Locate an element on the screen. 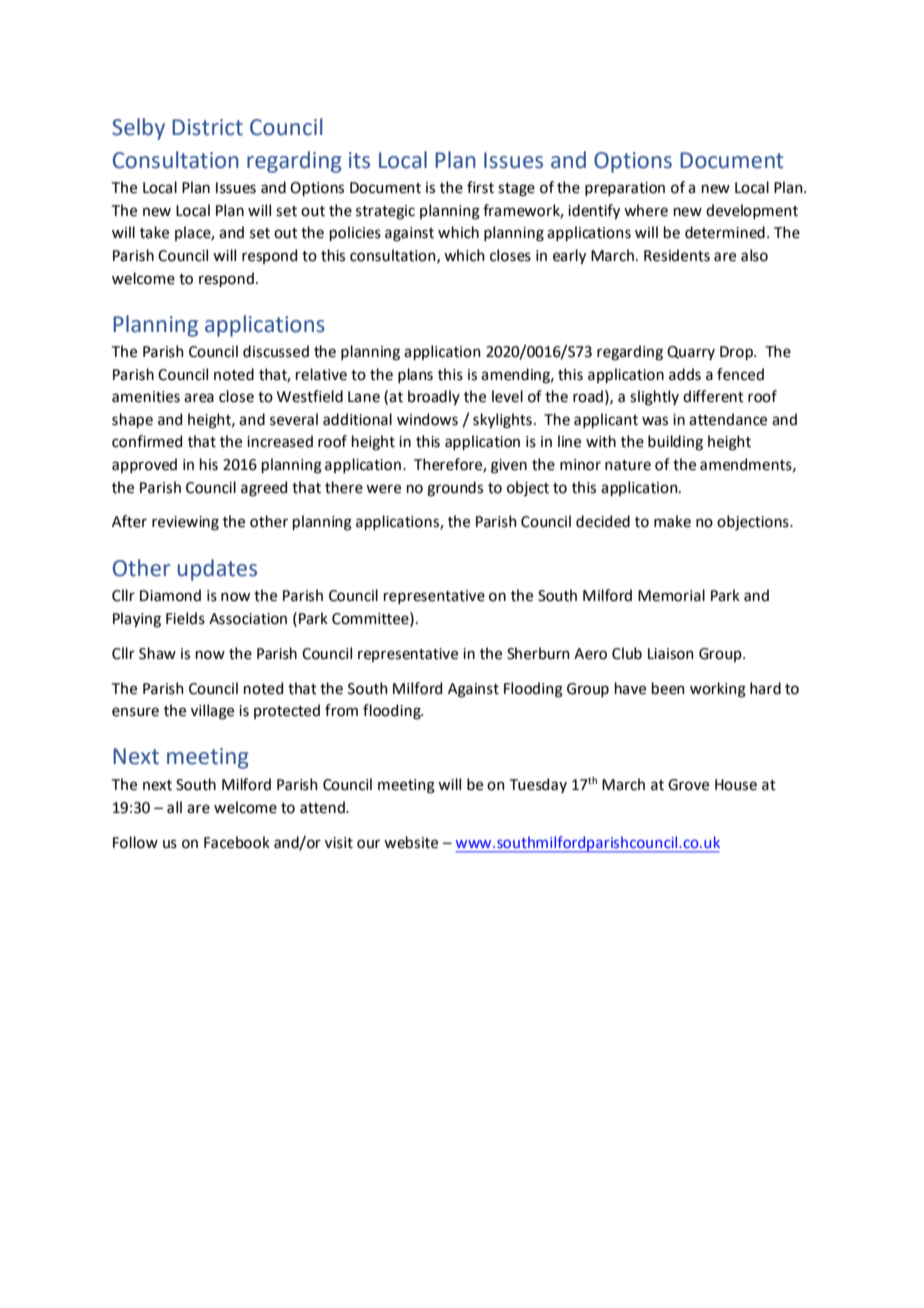  Grove is located at coordinates (688, 785).
